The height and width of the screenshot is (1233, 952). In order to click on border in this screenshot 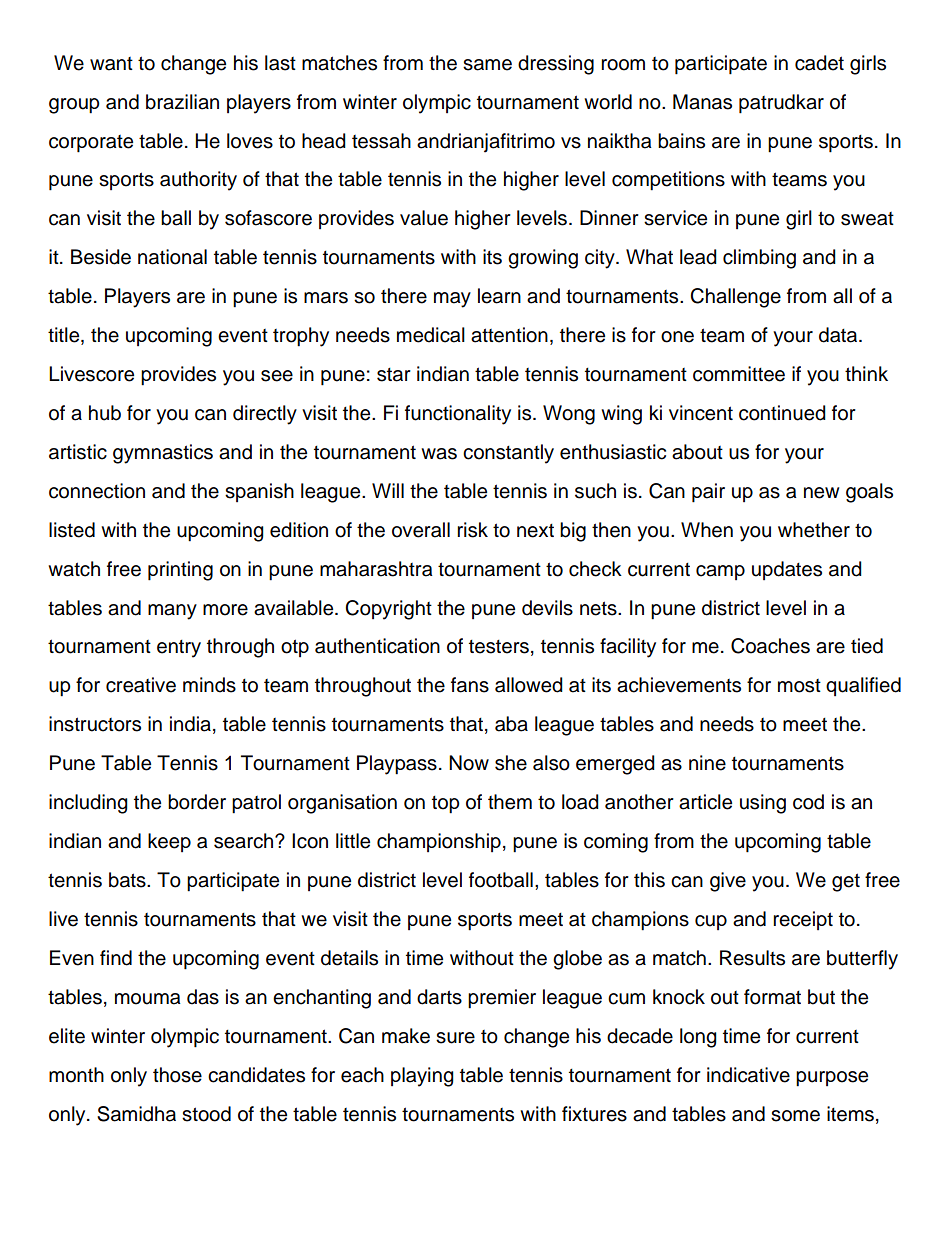, I will do `click(197, 802)`.
